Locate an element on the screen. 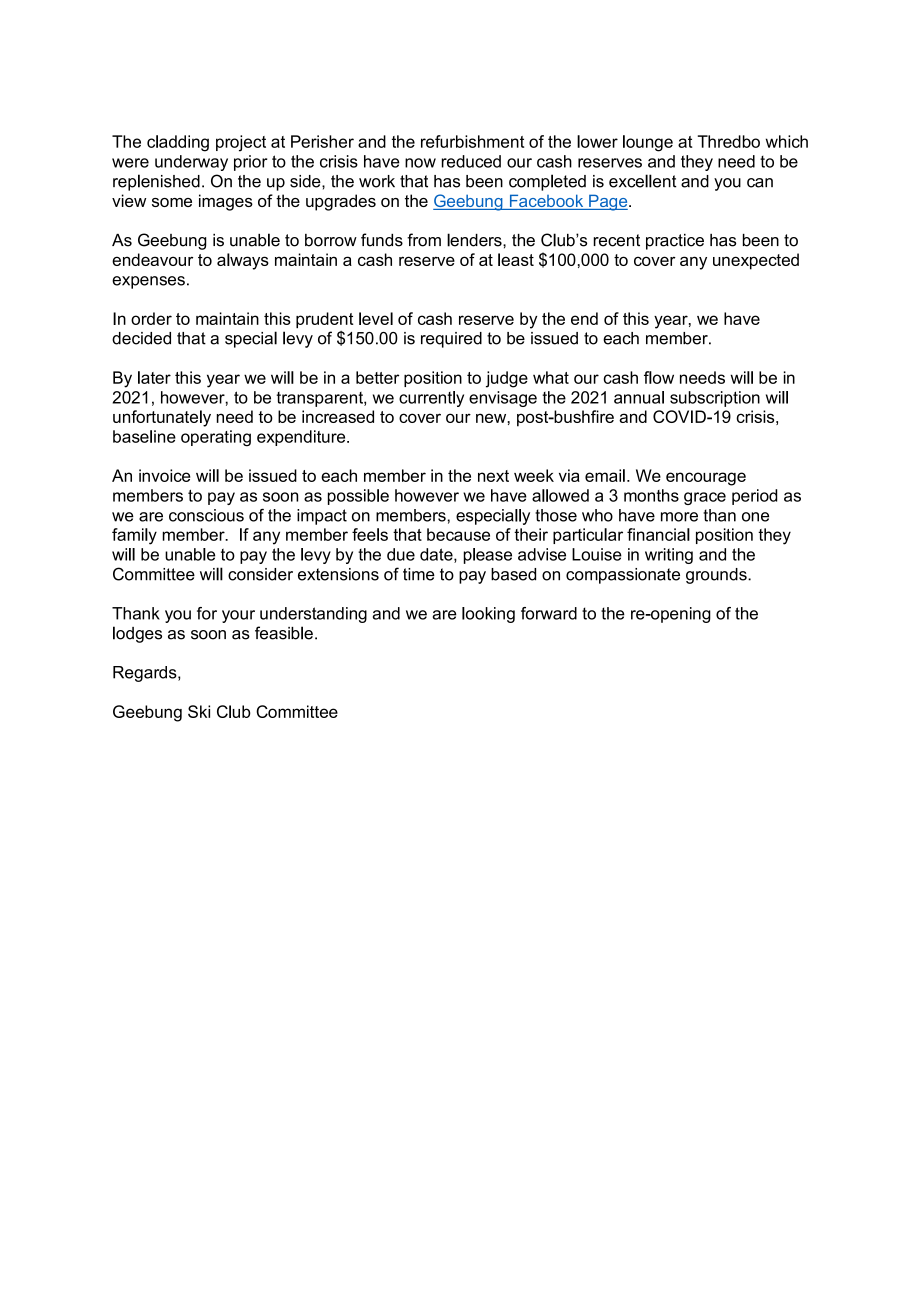  more is located at coordinates (679, 517).
